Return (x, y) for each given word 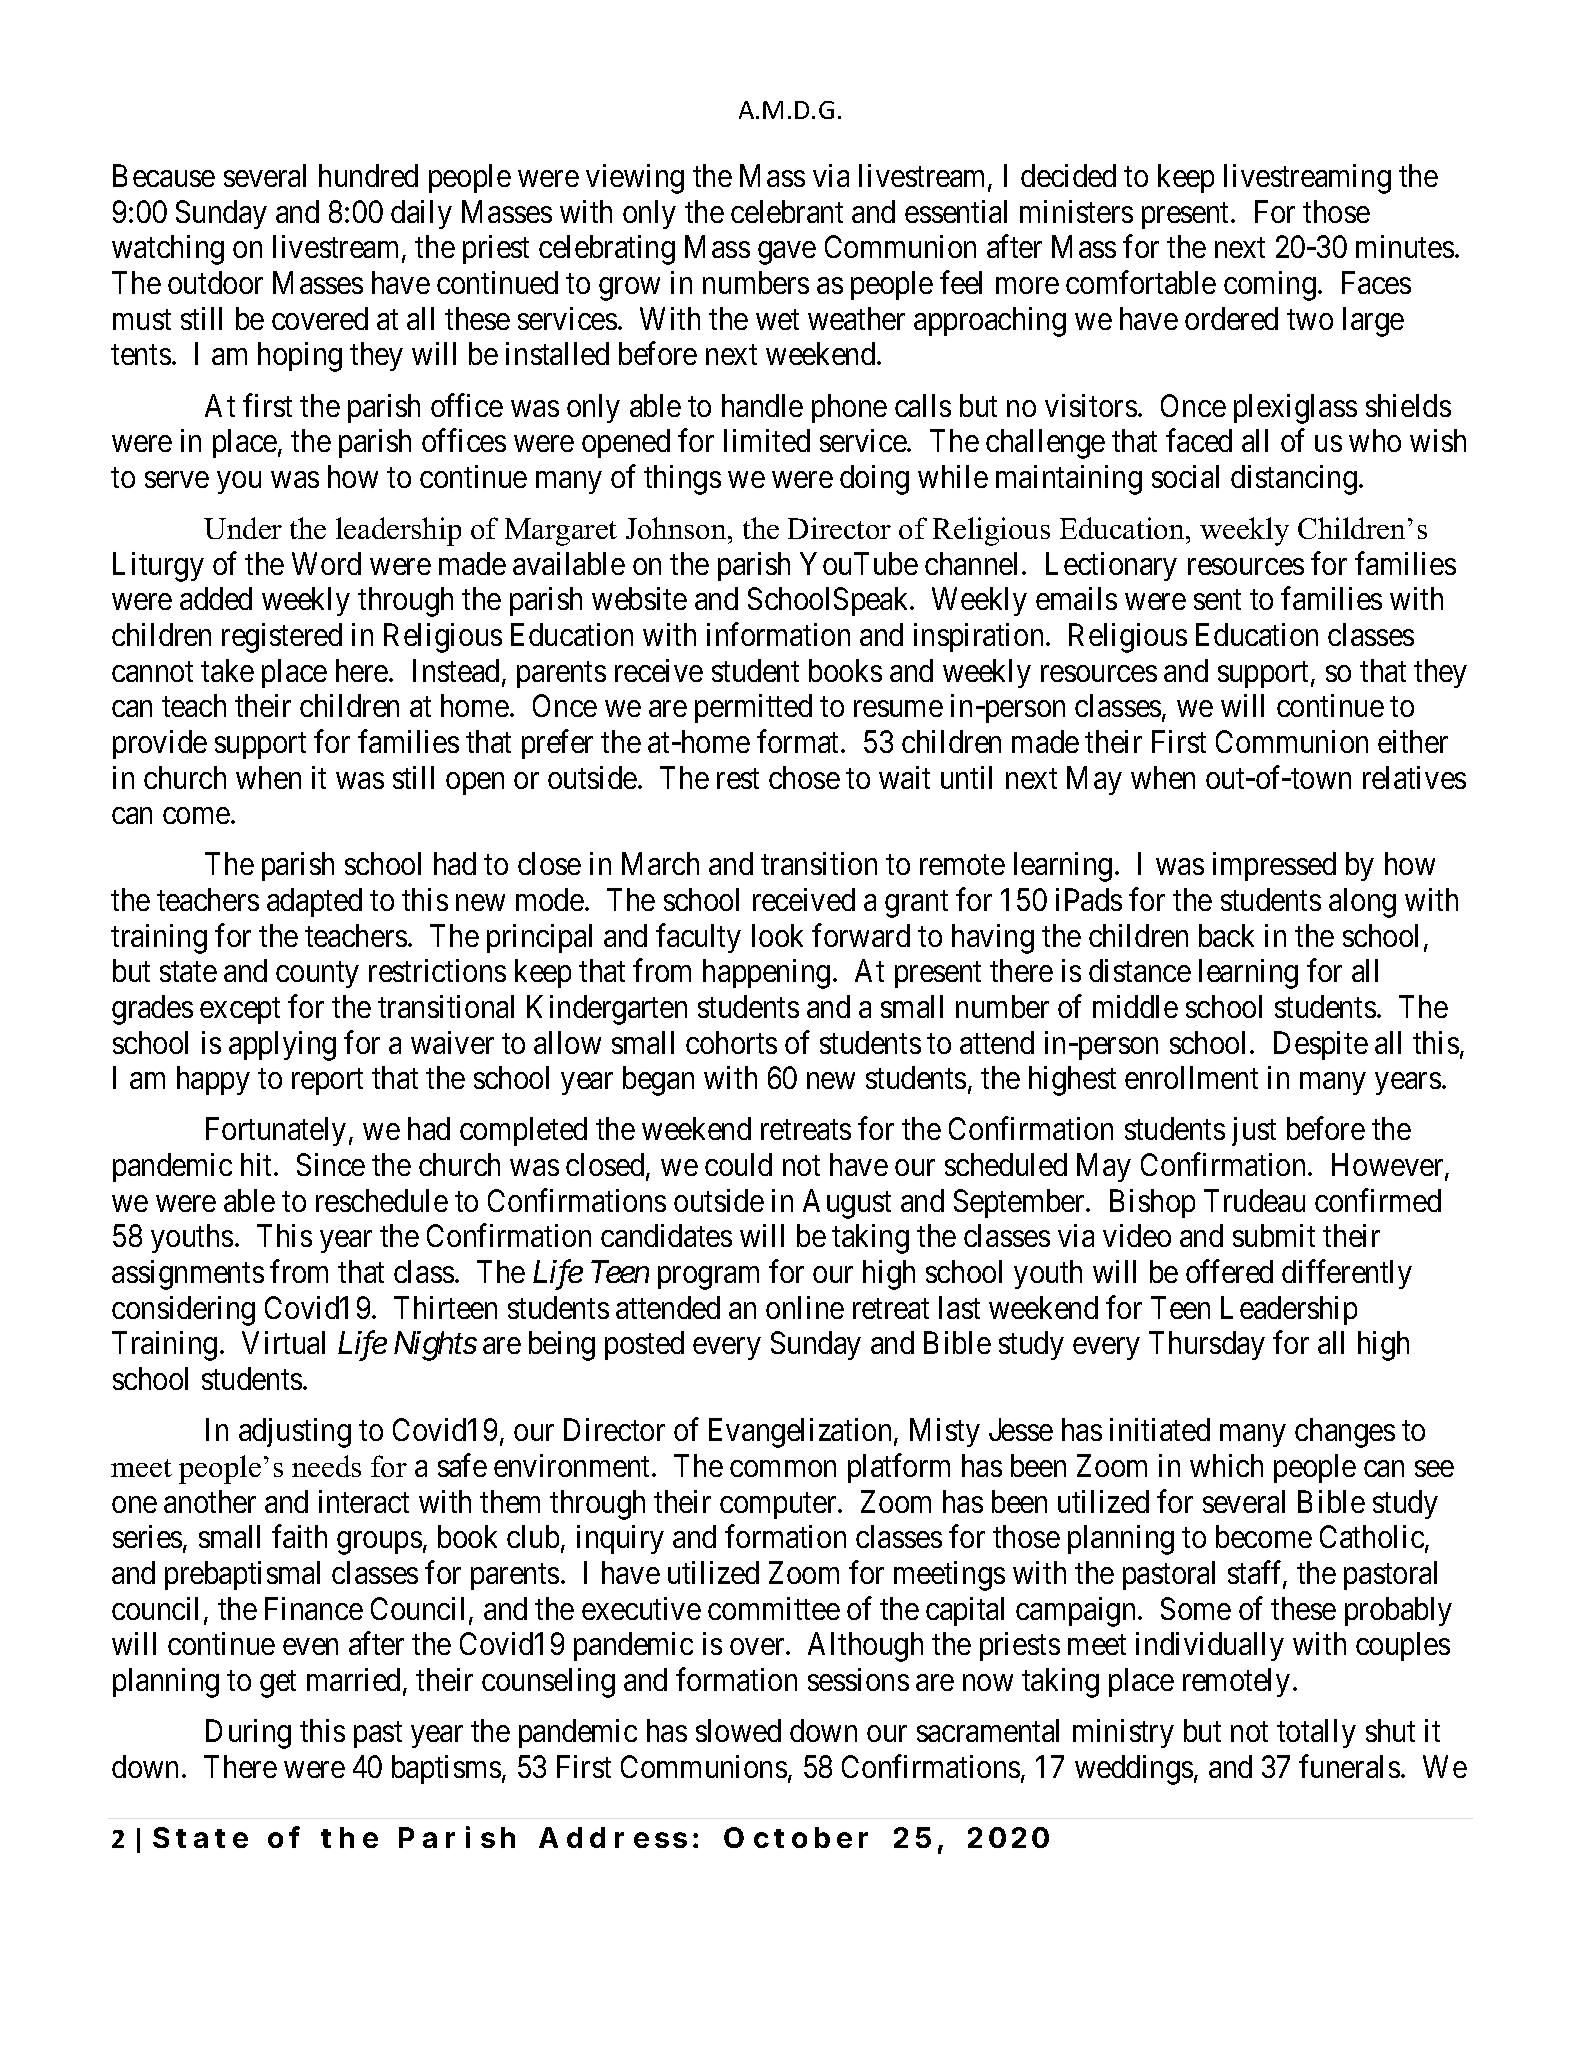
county (317, 975)
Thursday (1207, 1345)
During (248, 1734)
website (639, 598)
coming (1270, 286)
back (1226, 935)
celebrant (787, 211)
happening (766, 974)
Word (326, 563)
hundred (368, 175)
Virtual (283, 1342)
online (805, 1307)
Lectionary (1111, 566)
